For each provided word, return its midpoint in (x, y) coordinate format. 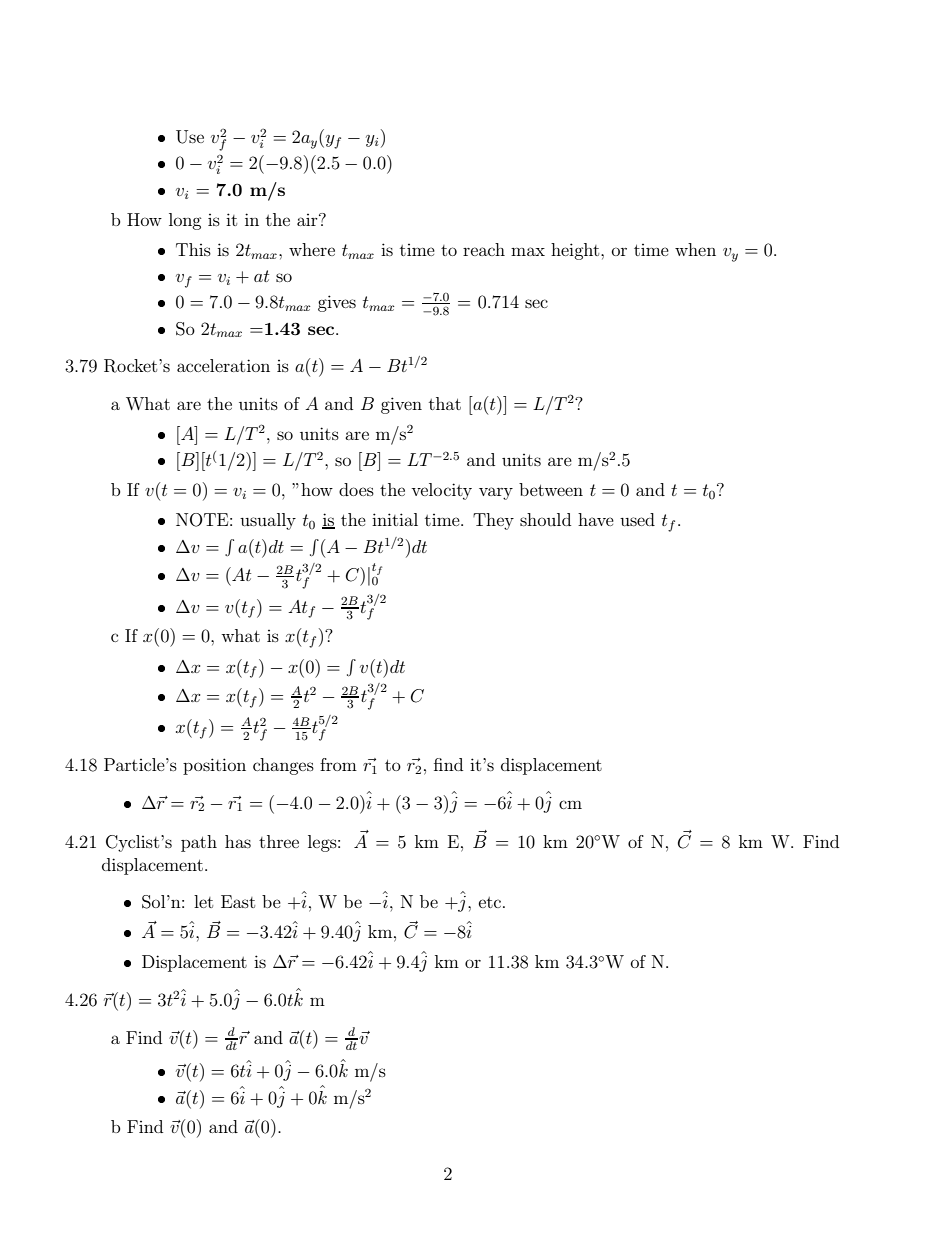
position (214, 766)
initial (395, 519)
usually (268, 521)
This (193, 249)
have (596, 519)
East (238, 901)
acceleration (223, 365)
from (338, 764)
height (576, 251)
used (637, 519)
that (445, 403)
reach (484, 249)
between (551, 489)
